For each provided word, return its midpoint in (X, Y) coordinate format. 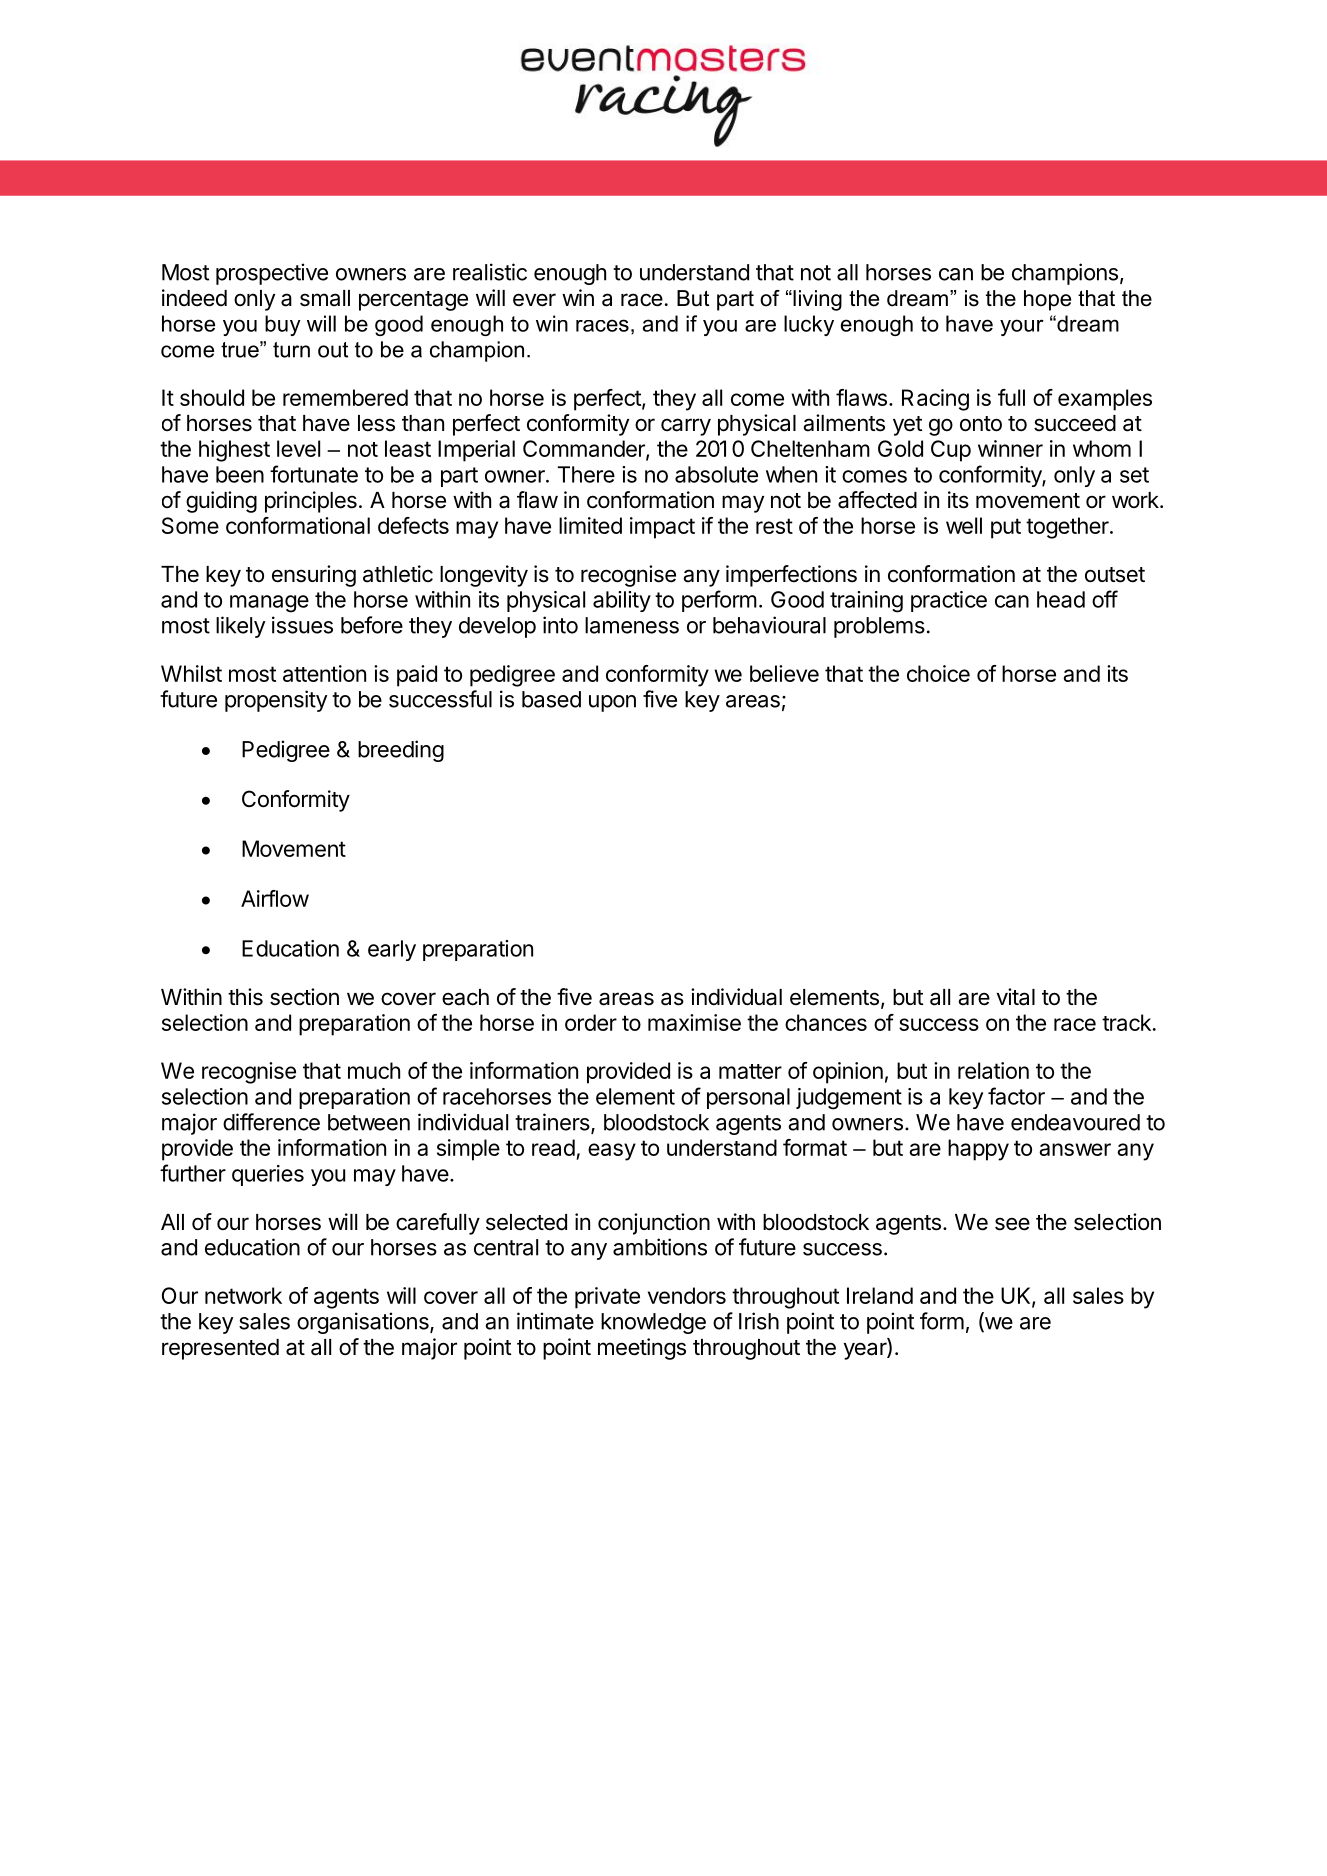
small (325, 298)
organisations (364, 1323)
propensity (276, 701)
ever (534, 300)
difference (271, 1122)
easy (612, 1152)
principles (311, 502)
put (1006, 528)
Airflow (275, 898)
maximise (694, 1022)
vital (1016, 997)
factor (1016, 1096)
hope (1047, 300)
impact (662, 528)
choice (938, 673)
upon (612, 703)
